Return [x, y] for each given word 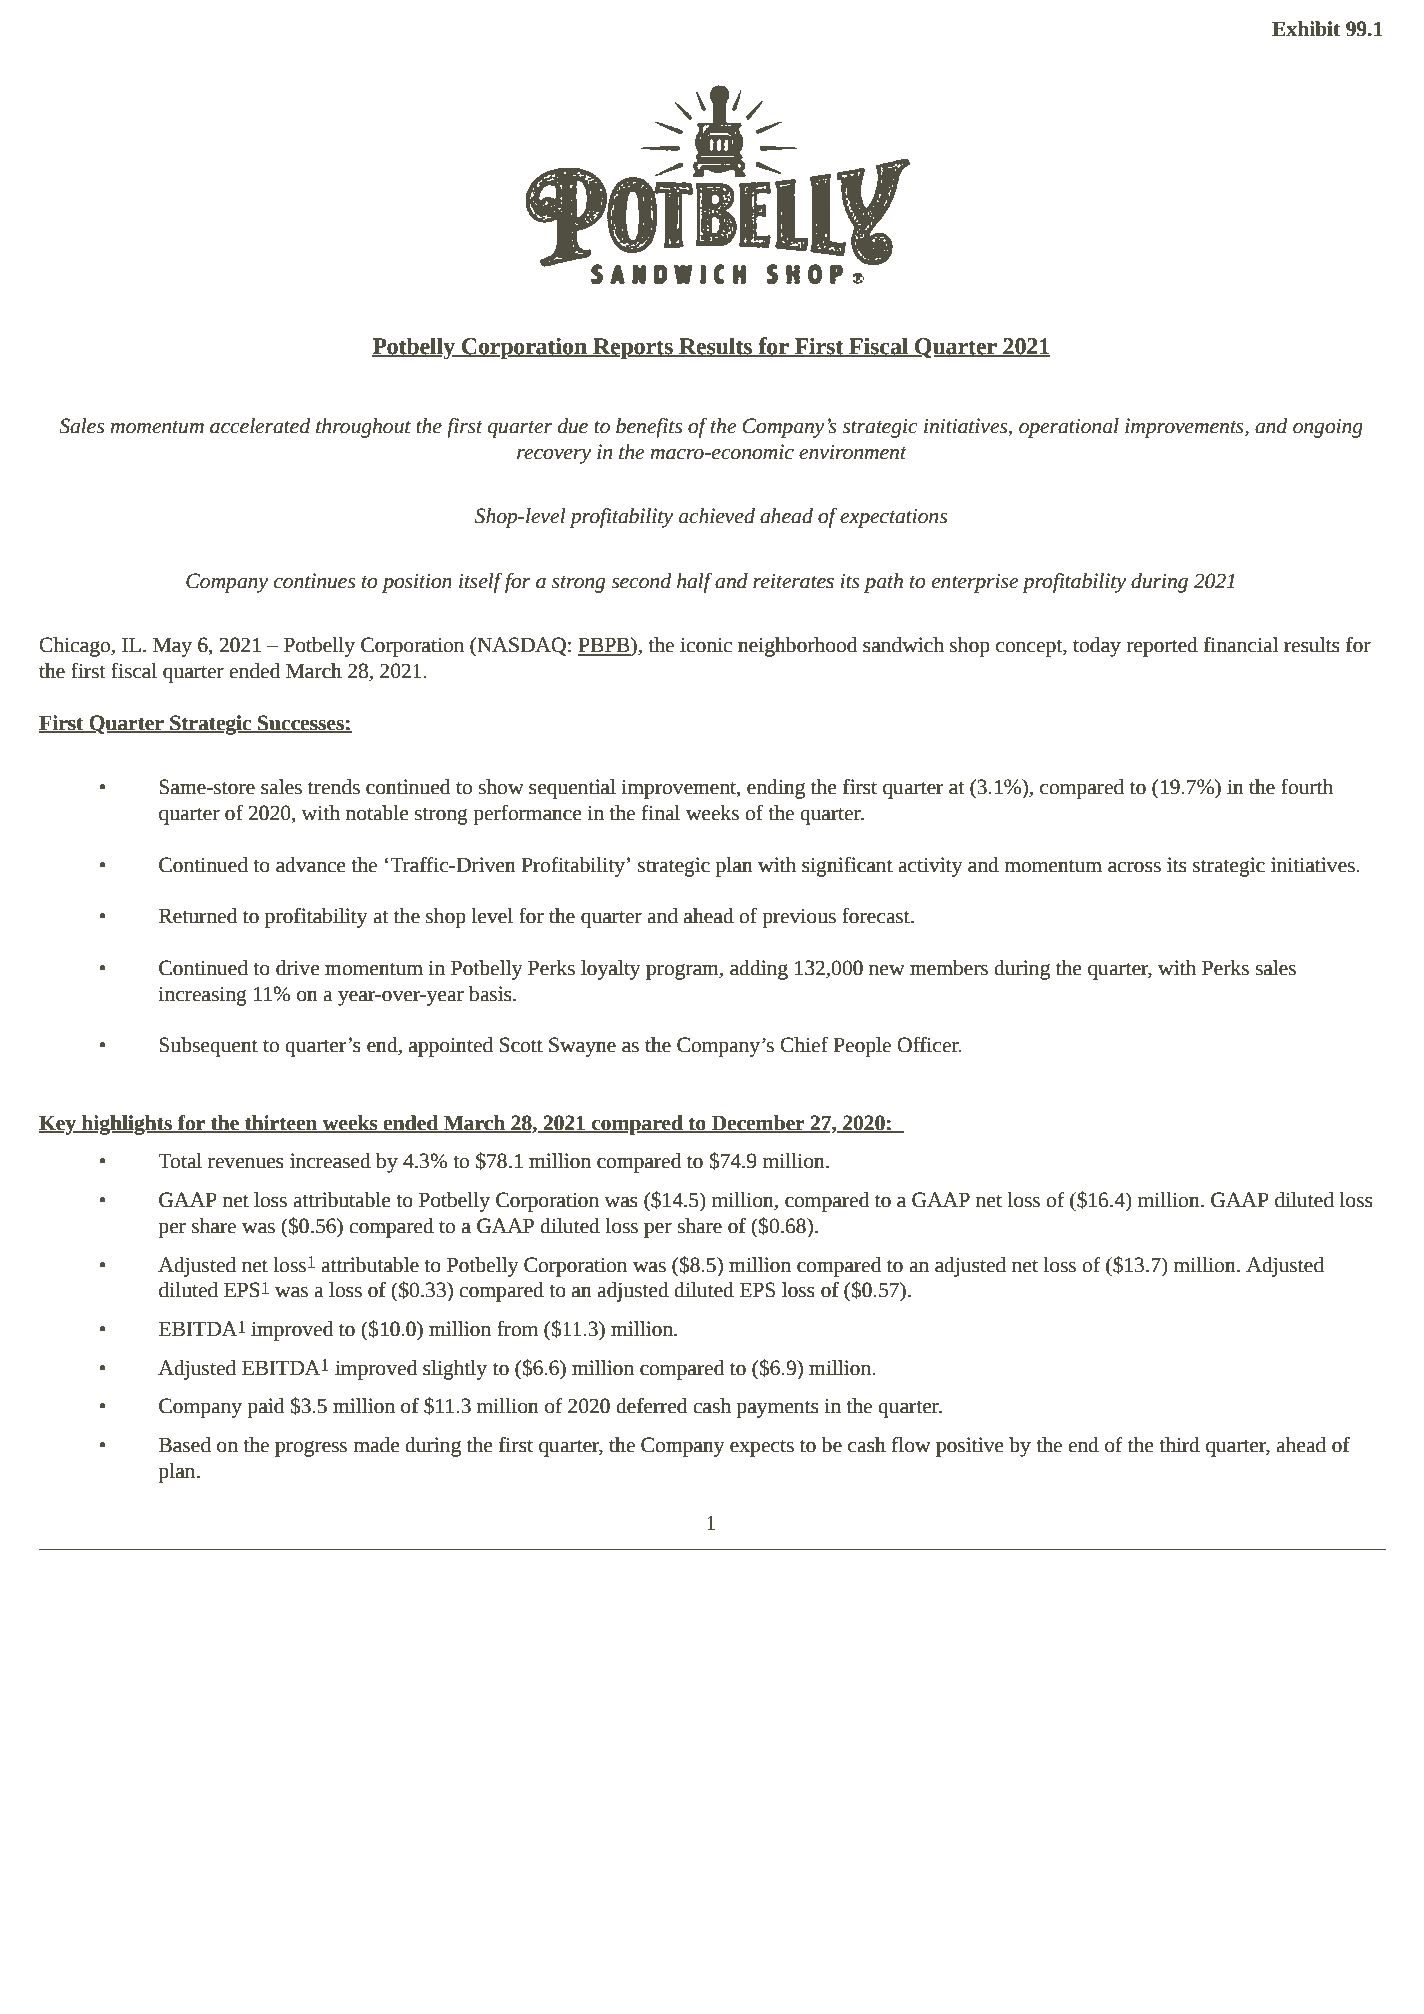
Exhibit [1306, 29]
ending [776, 789]
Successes [301, 723]
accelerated [260, 426]
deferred [651, 1406]
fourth [1307, 787]
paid [265, 1408]
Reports [633, 349]
